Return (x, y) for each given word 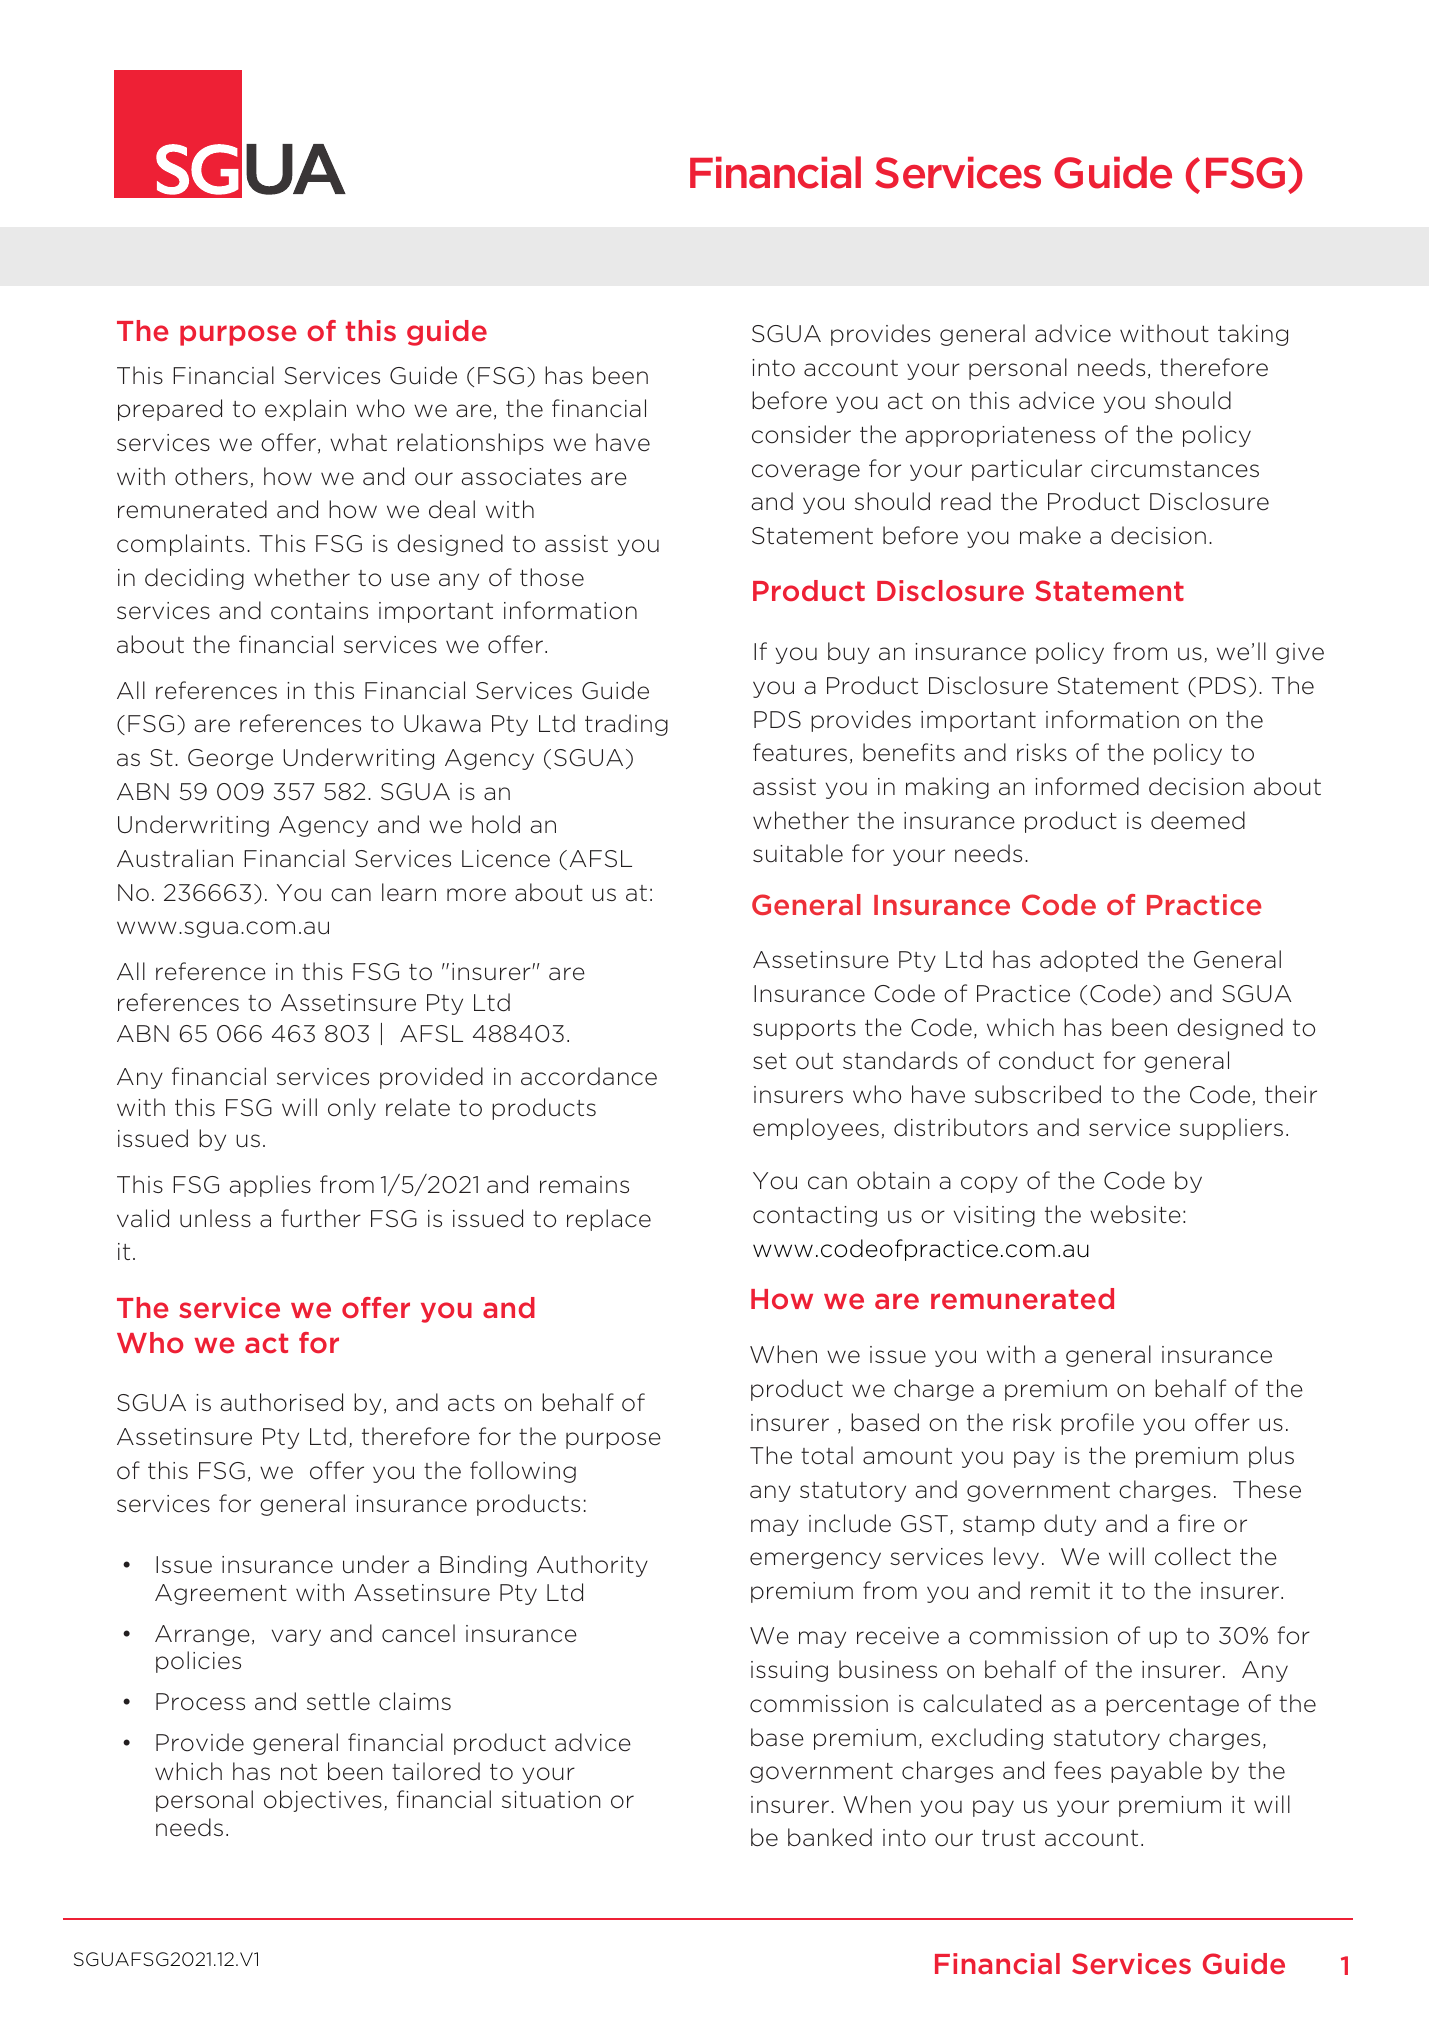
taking (1253, 335)
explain (305, 410)
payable (1156, 1772)
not (299, 1772)
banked (830, 1837)
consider (801, 434)
